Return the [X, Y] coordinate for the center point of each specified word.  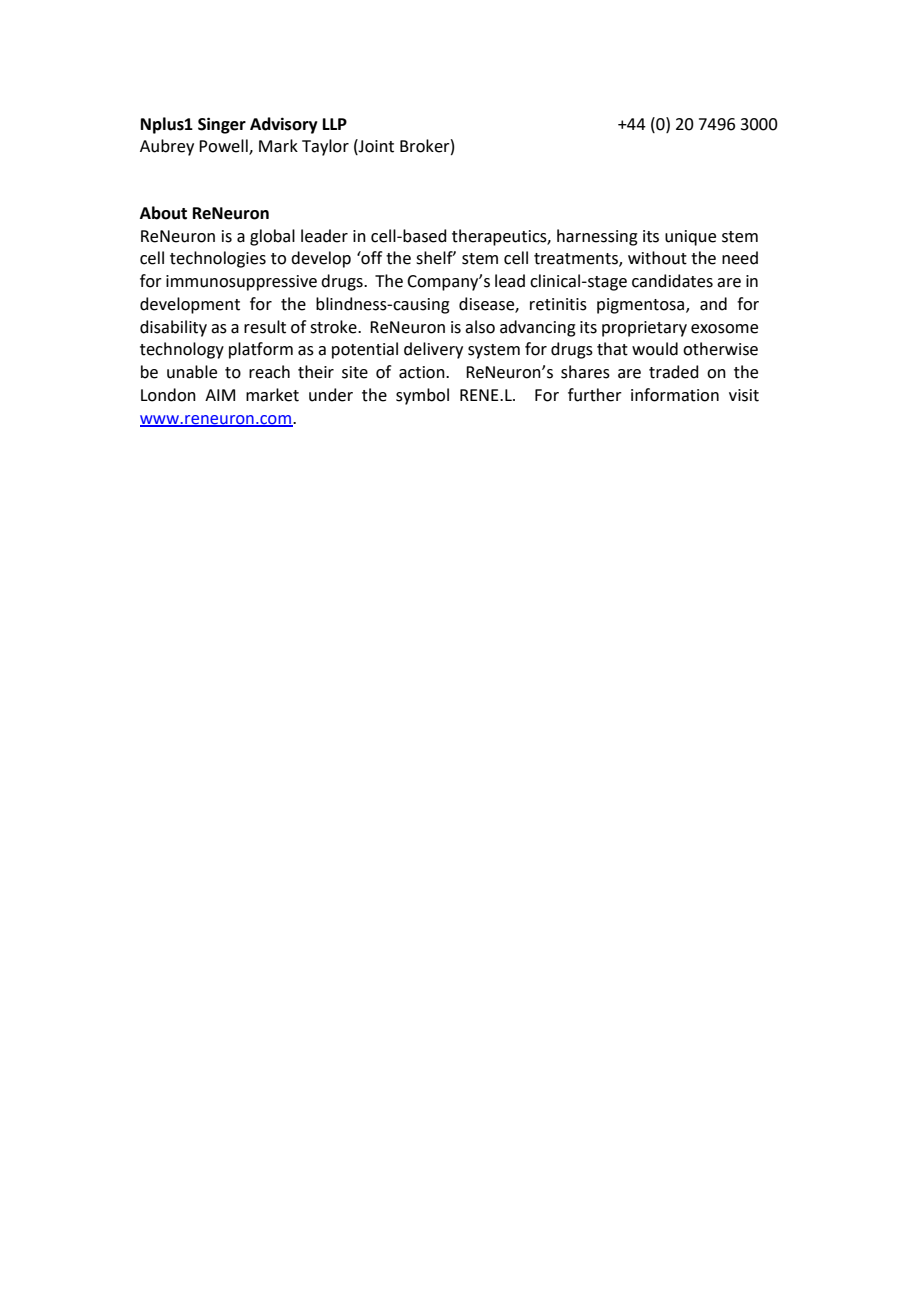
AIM [220, 395]
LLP [335, 124]
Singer [222, 125]
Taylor [325, 147]
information [675, 395]
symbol [422, 396]
